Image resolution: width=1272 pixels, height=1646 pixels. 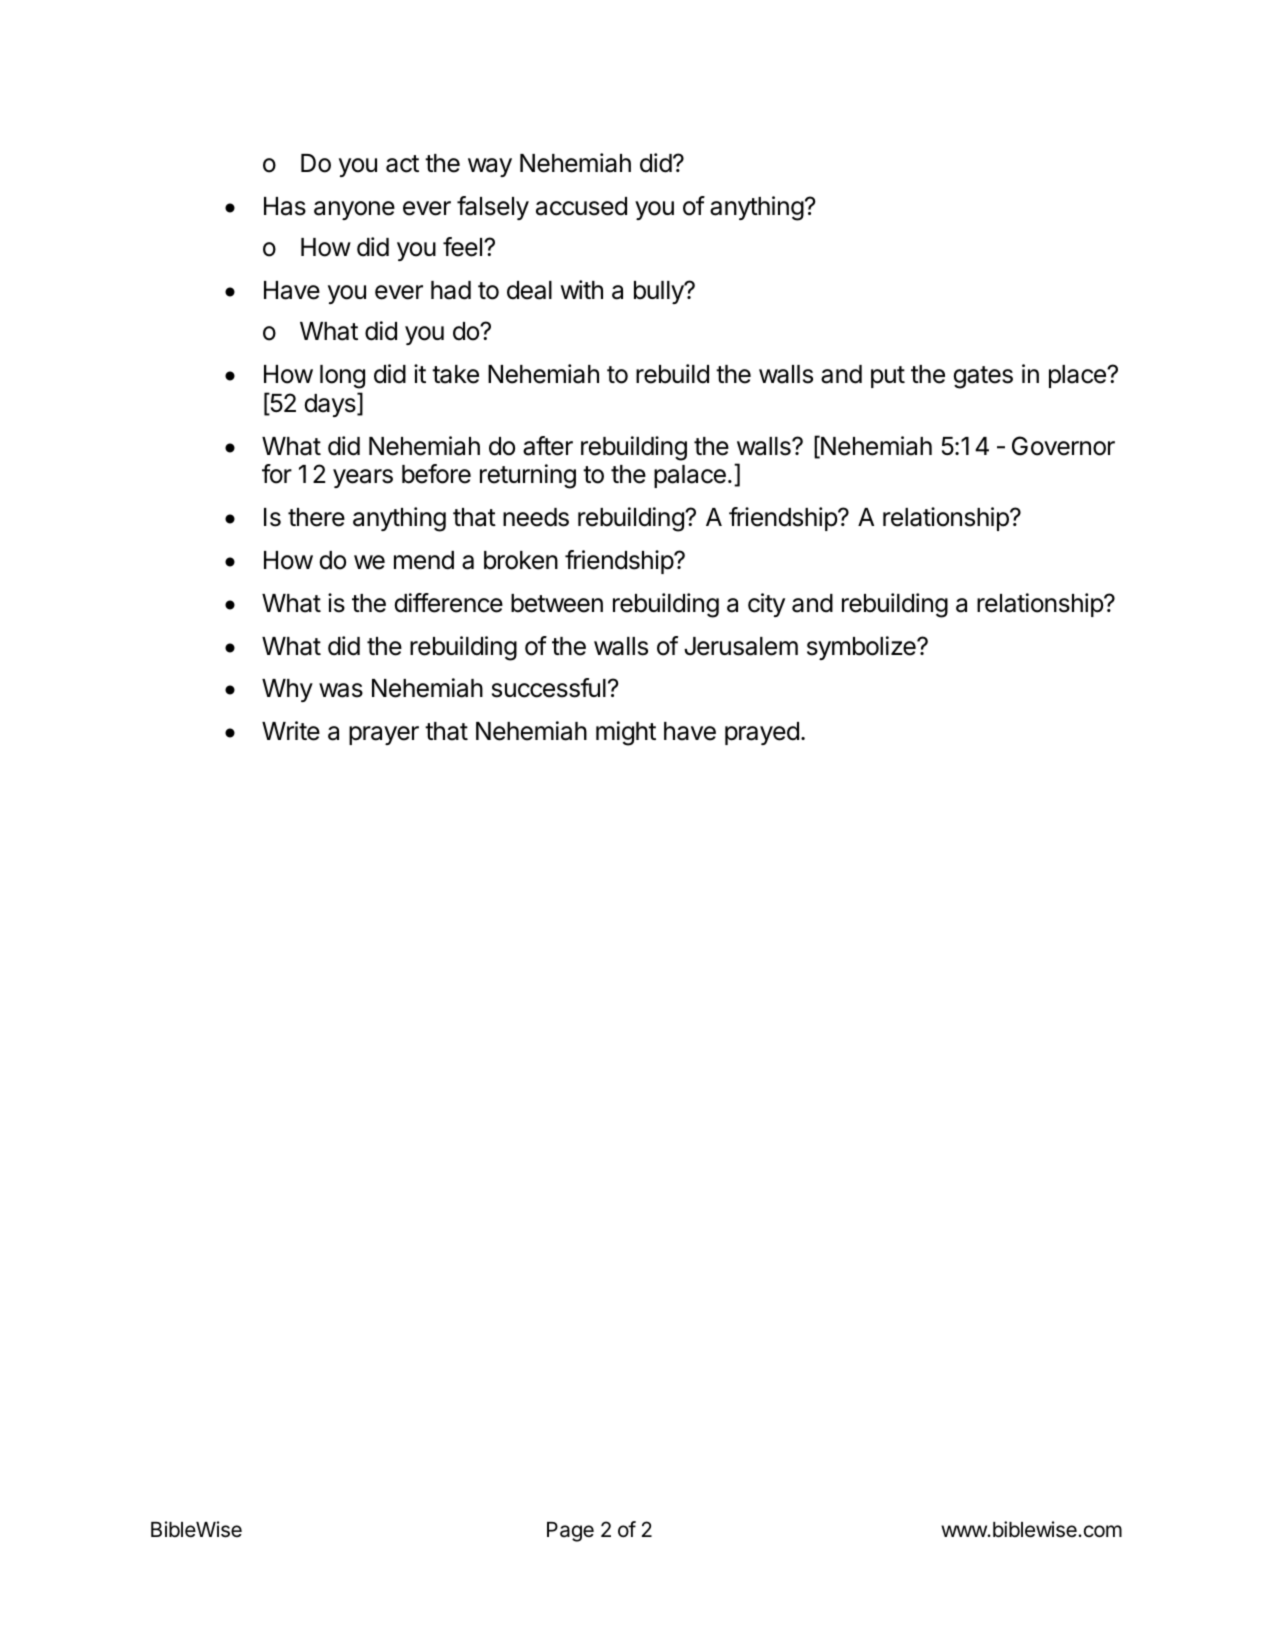 I want to click on symbolize, so click(x=862, y=648).
